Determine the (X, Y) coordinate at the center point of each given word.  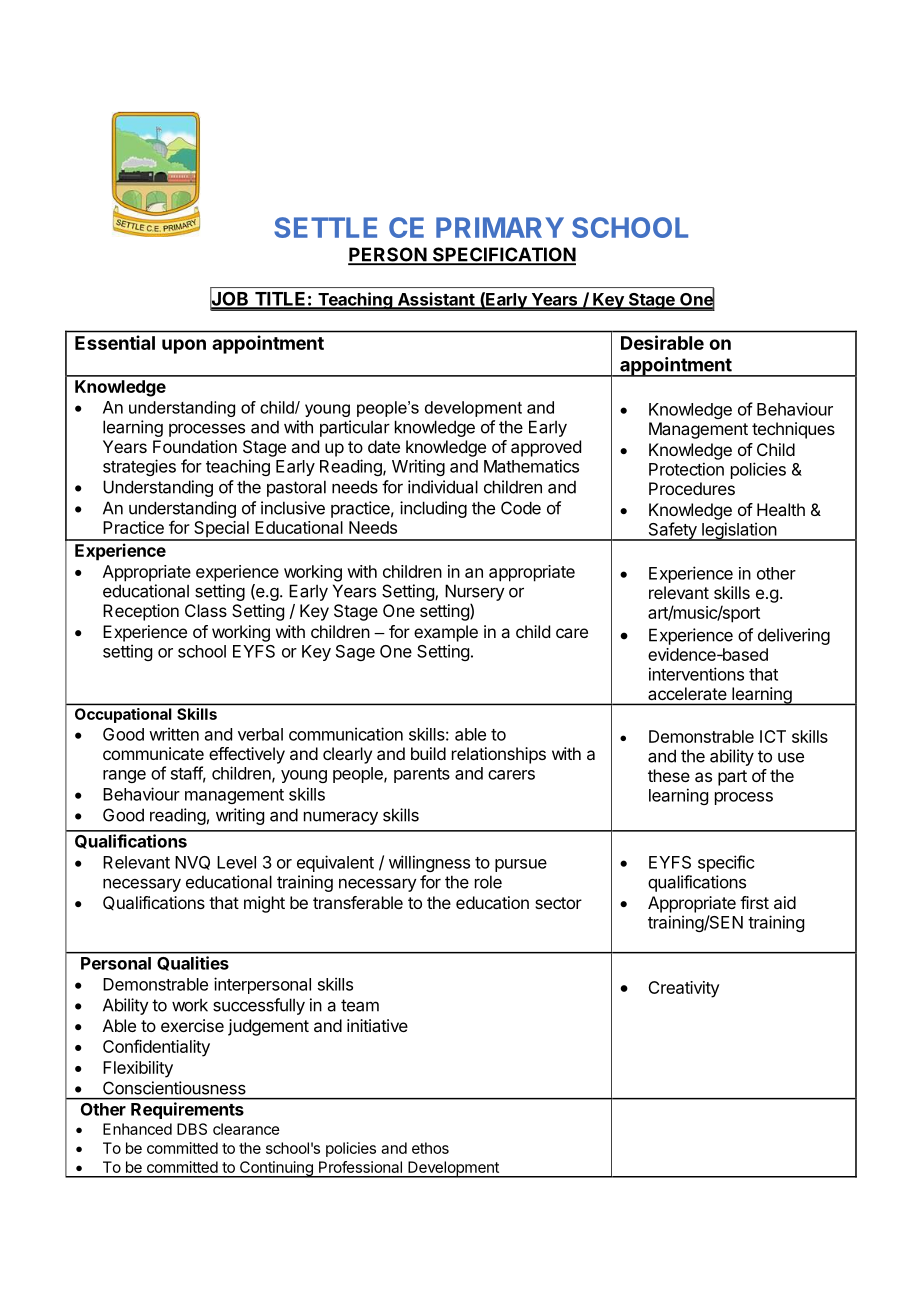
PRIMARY (500, 227)
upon (184, 346)
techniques (793, 430)
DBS (192, 1129)
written (174, 734)
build (428, 753)
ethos (430, 1148)
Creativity (684, 989)
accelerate (687, 693)
